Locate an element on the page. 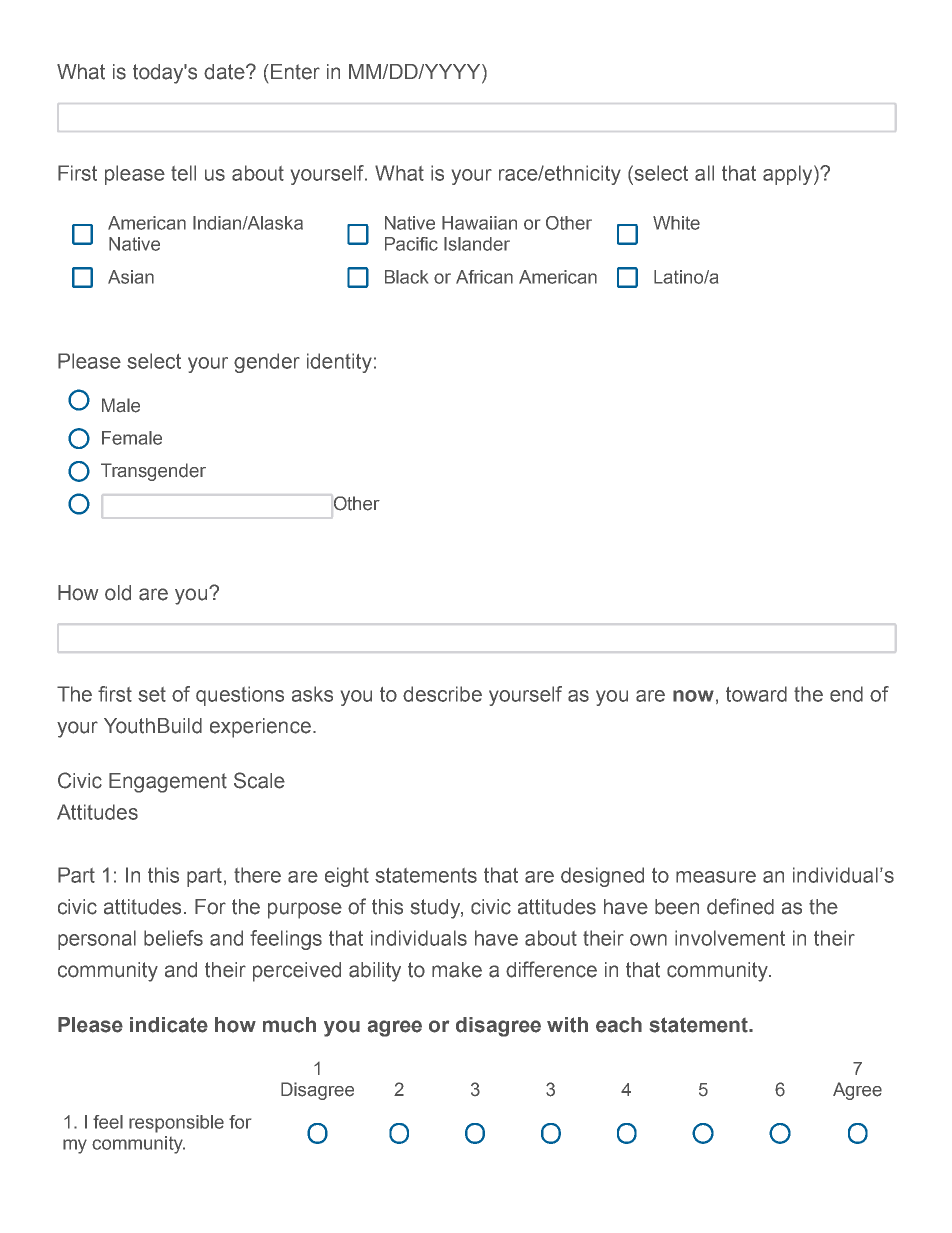 This document has width=952, height=1233. Enter is located at coordinates (295, 72).
